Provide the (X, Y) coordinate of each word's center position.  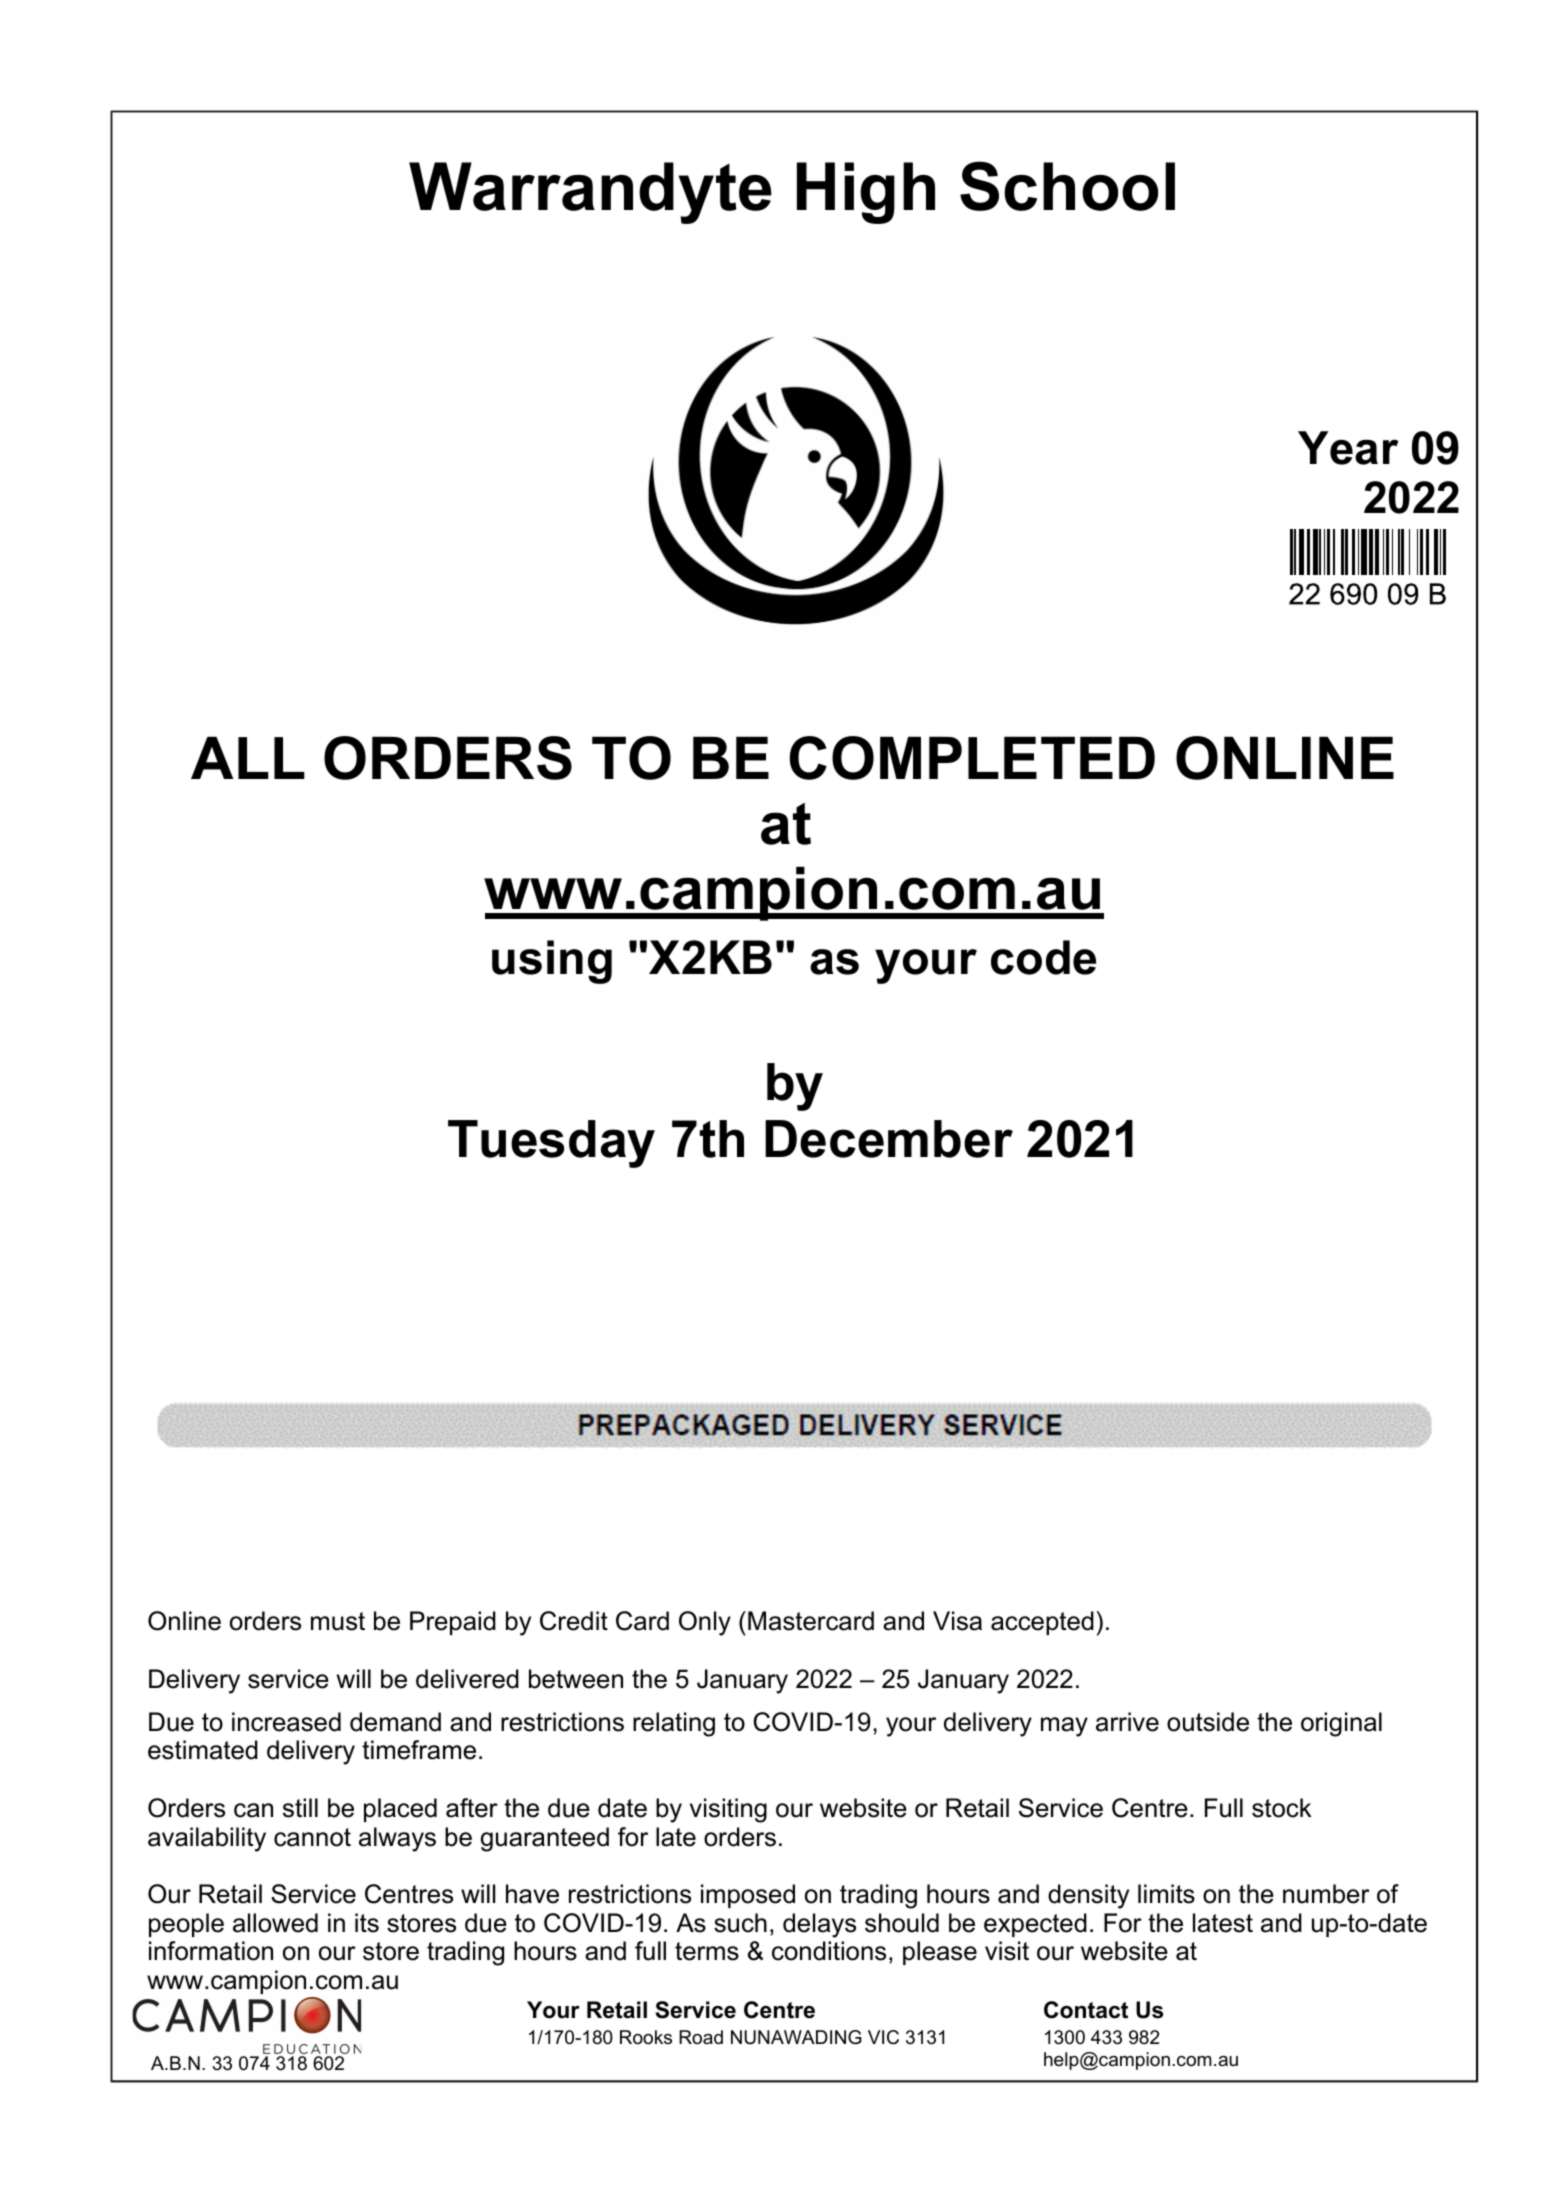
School (1067, 186)
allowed (275, 1923)
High (866, 193)
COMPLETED (972, 758)
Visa (957, 1621)
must (338, 1621)
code (1043, 957)
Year (1348, 448)
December (889, 1139)
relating (674, 1724)
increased (286, 1722)
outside (1208, 1722)
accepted (1042, 1623)
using (552, 962)
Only (705, 1623)
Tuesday (551, 1144)
